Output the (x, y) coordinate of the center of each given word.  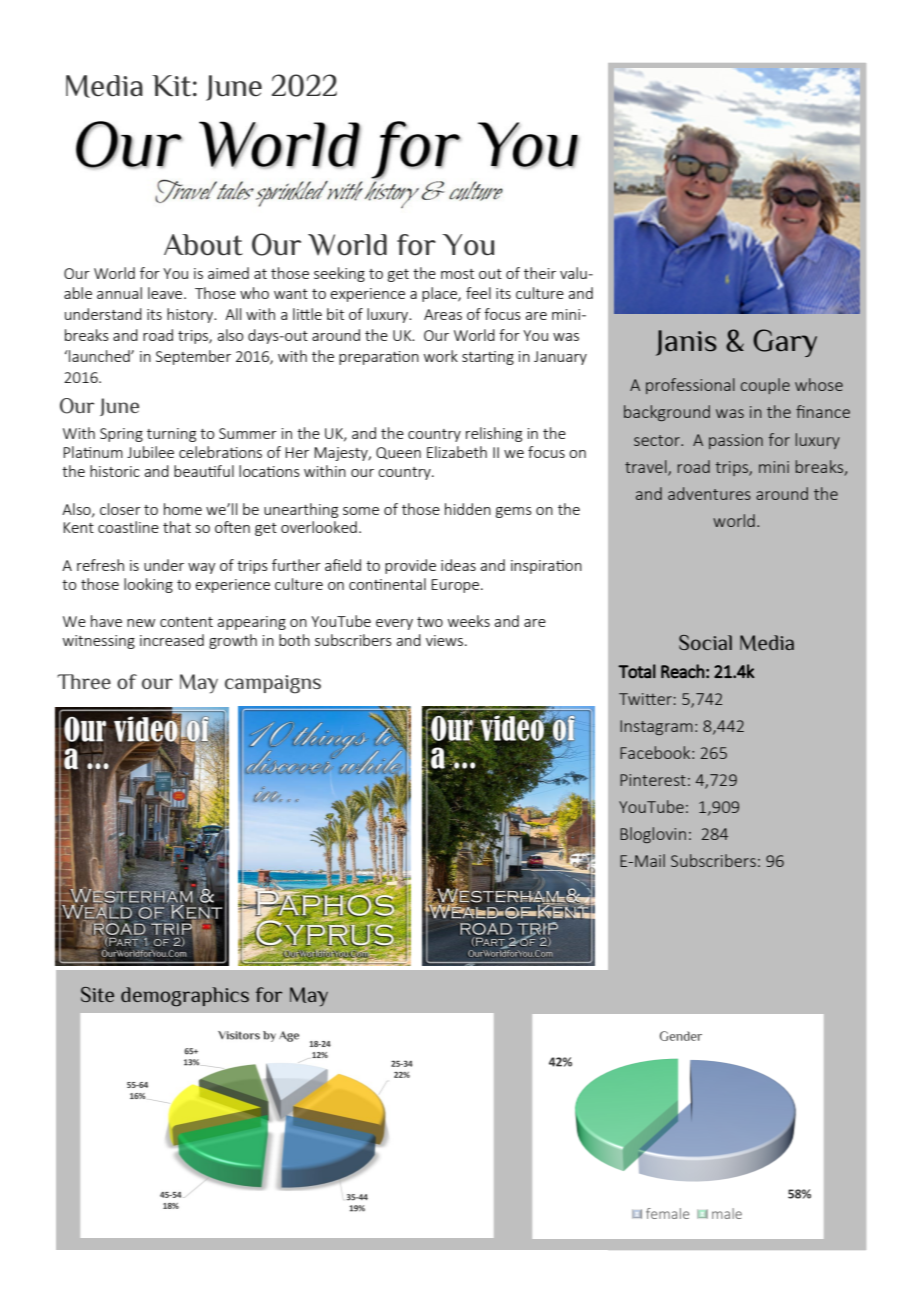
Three (84, 681)
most (457, 274)
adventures (709, 493)
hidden (468, 509)
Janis (686, 343)
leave (166, 293)
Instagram (656, 727)
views (444, 640)
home (183, 509)
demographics (185, 997)
